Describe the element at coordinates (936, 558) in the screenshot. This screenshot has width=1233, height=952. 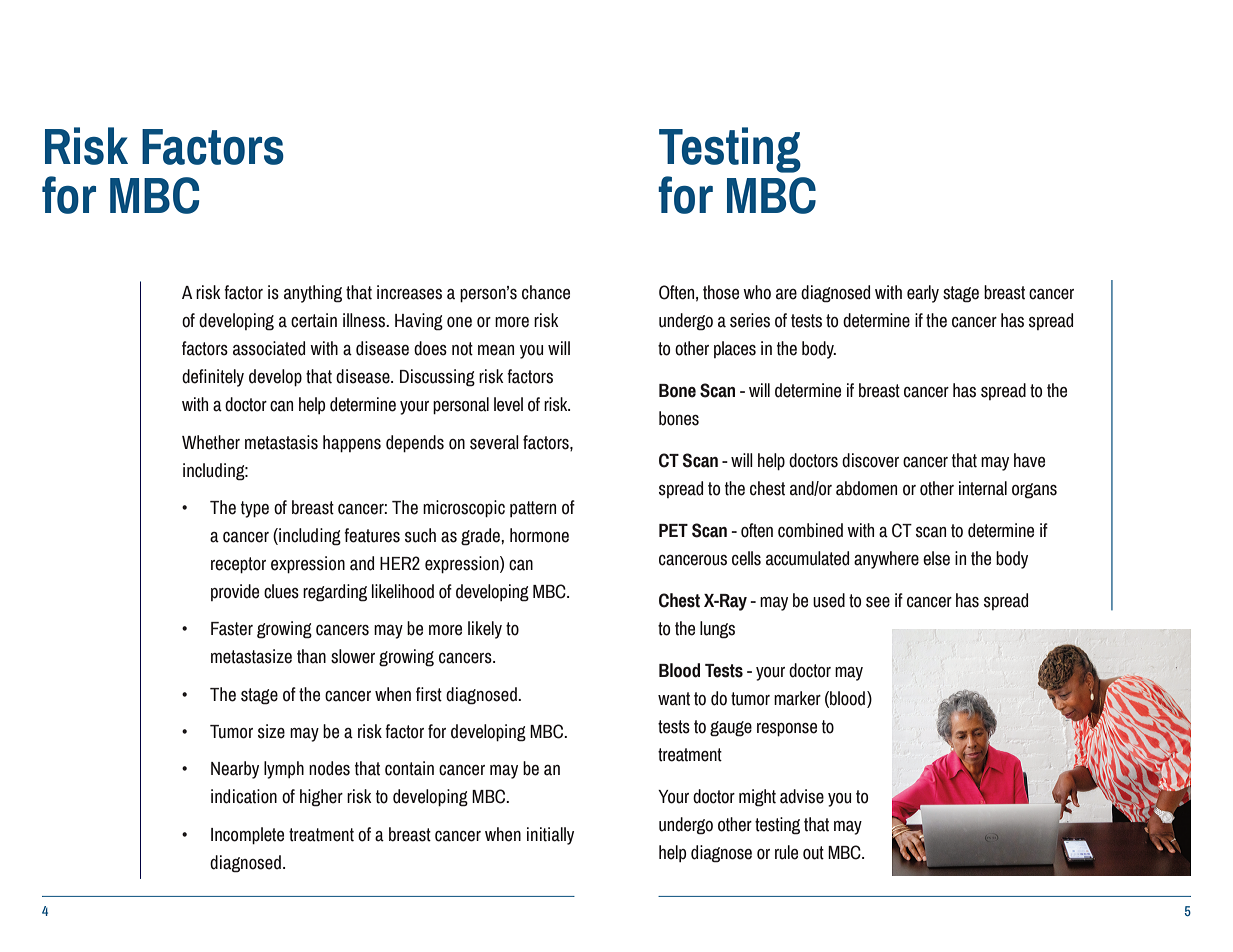
I see `else` at that location.
